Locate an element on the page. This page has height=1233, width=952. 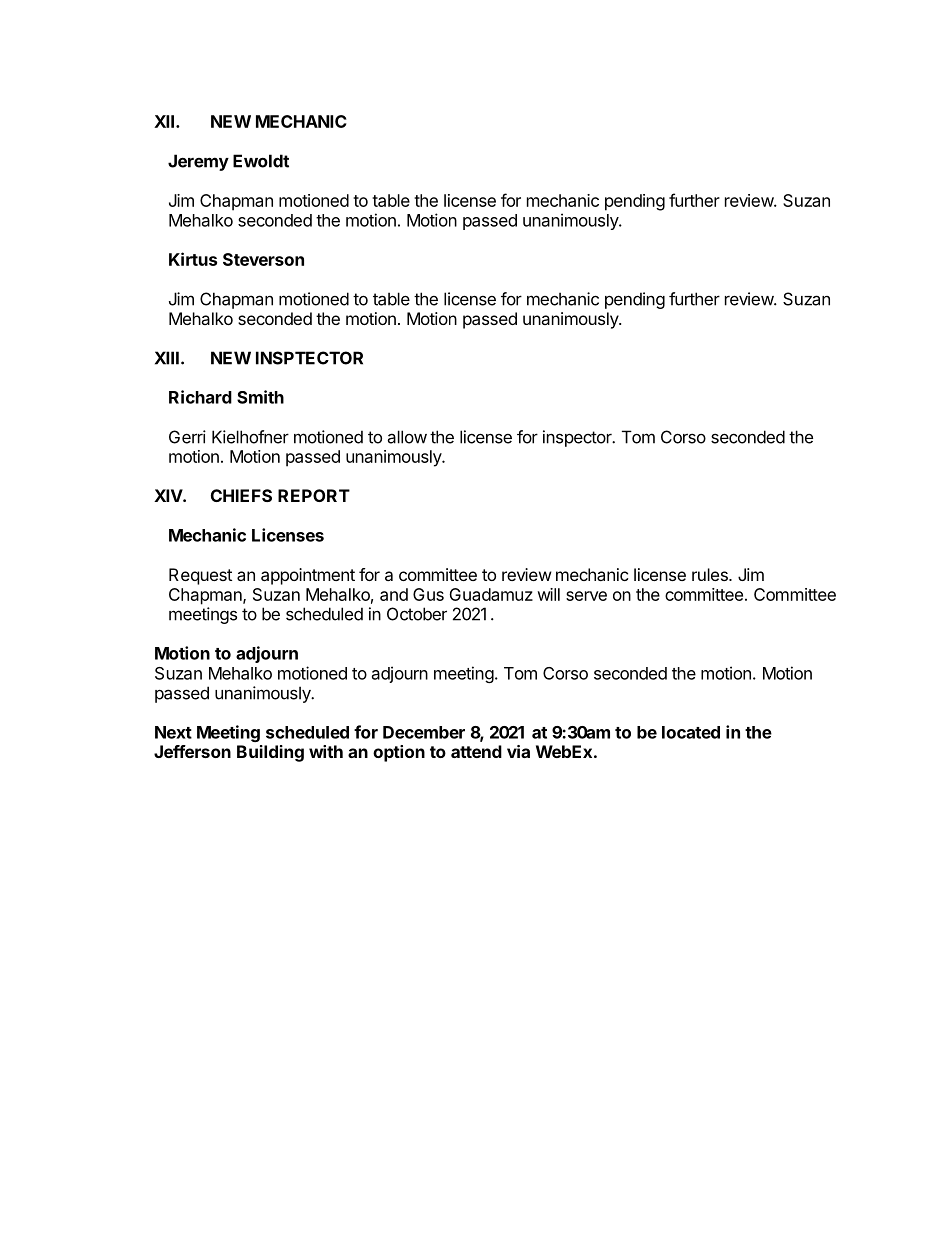
serve is located at coordinates (586, 596).
